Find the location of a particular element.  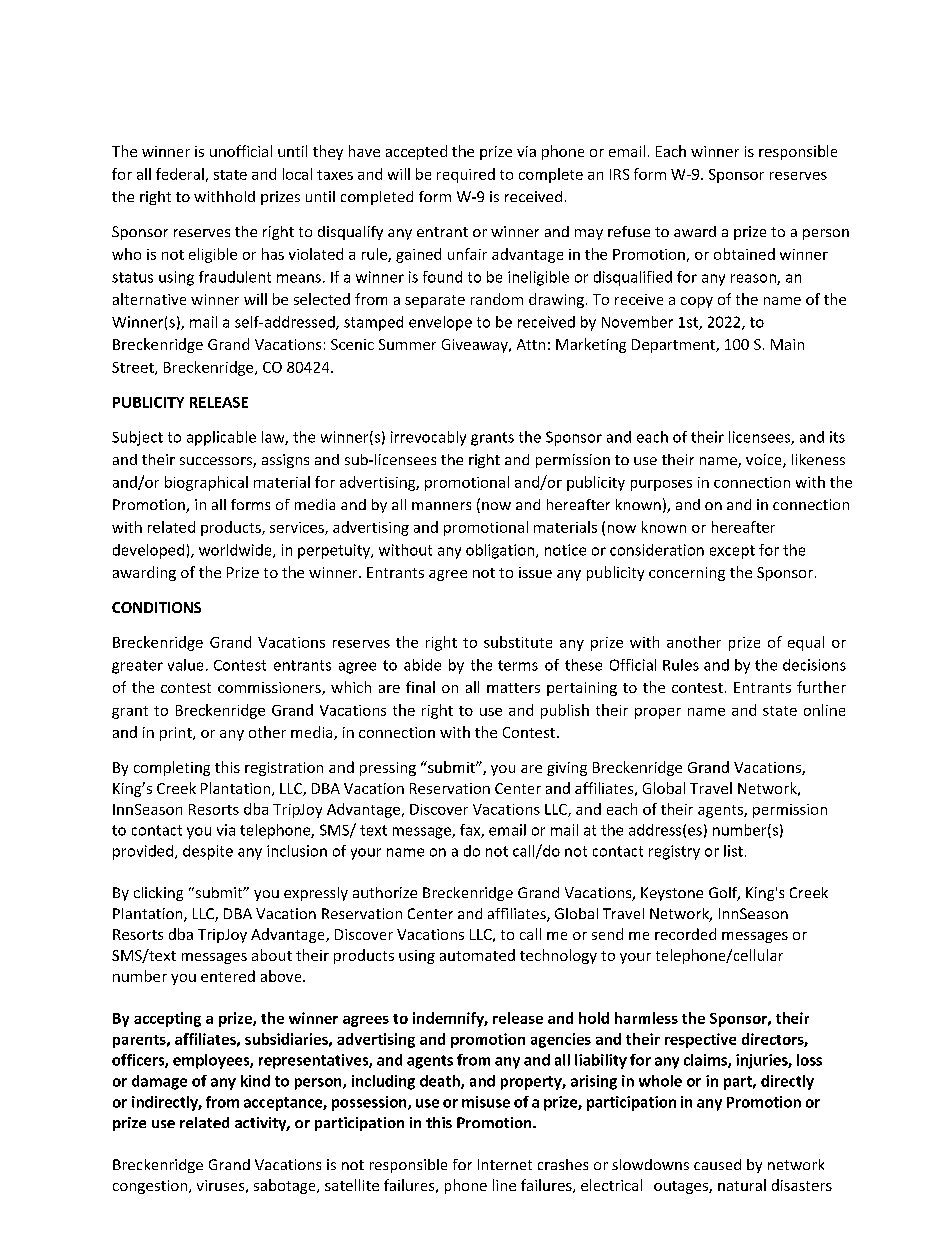

Street is located at coordinates (134, 368).
